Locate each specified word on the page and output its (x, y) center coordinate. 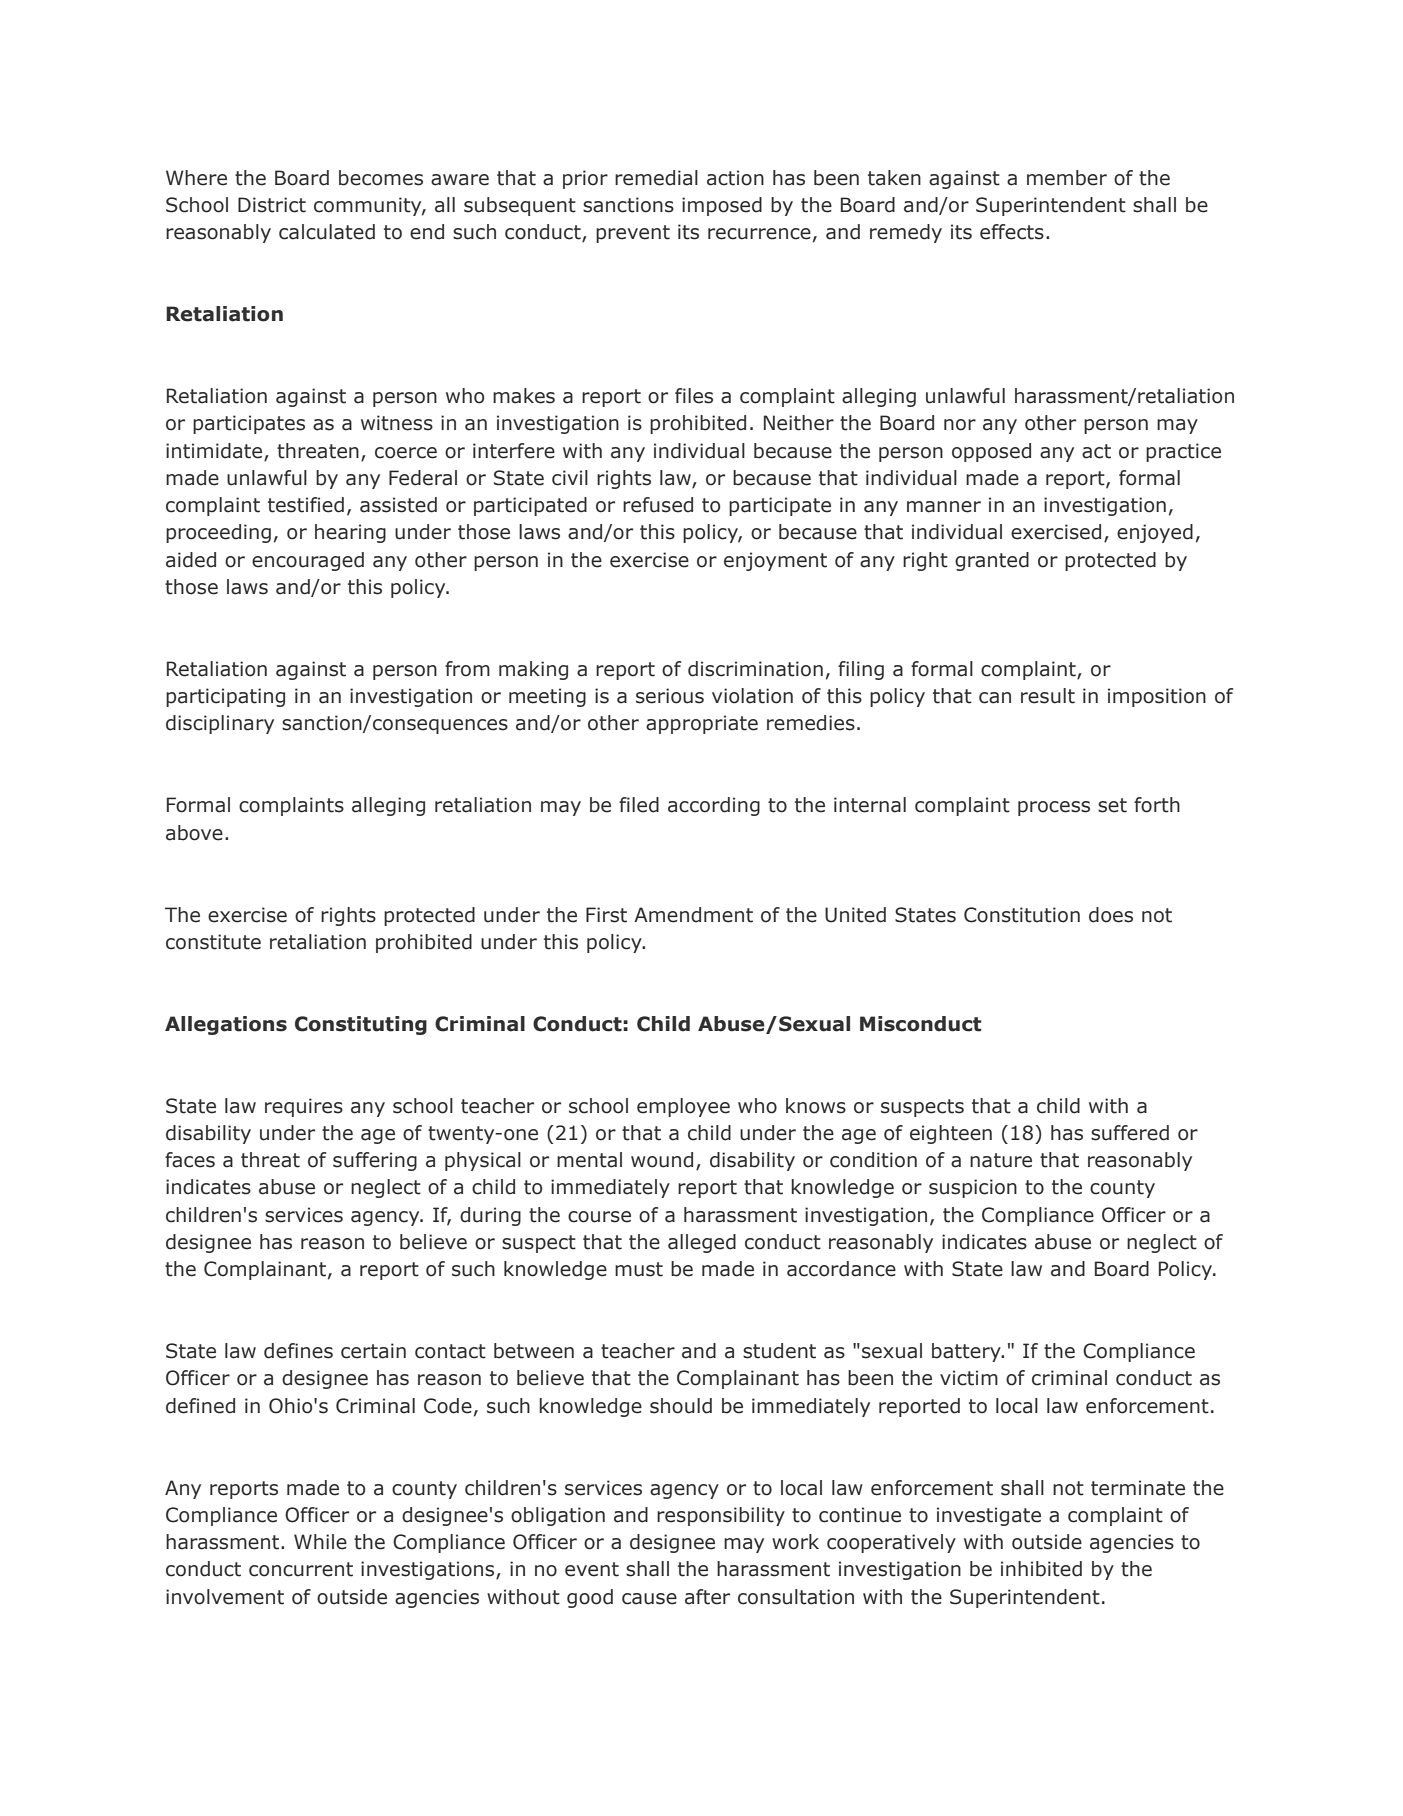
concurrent (301, 1569)
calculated (327, 232)
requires (304, 1107)
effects (1012, 232)
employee (683, 1107)
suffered (1130, 1133)
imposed (722, 206)
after (707, 1597)
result (1048, 696)
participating (225, 697)
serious (670, 696)
